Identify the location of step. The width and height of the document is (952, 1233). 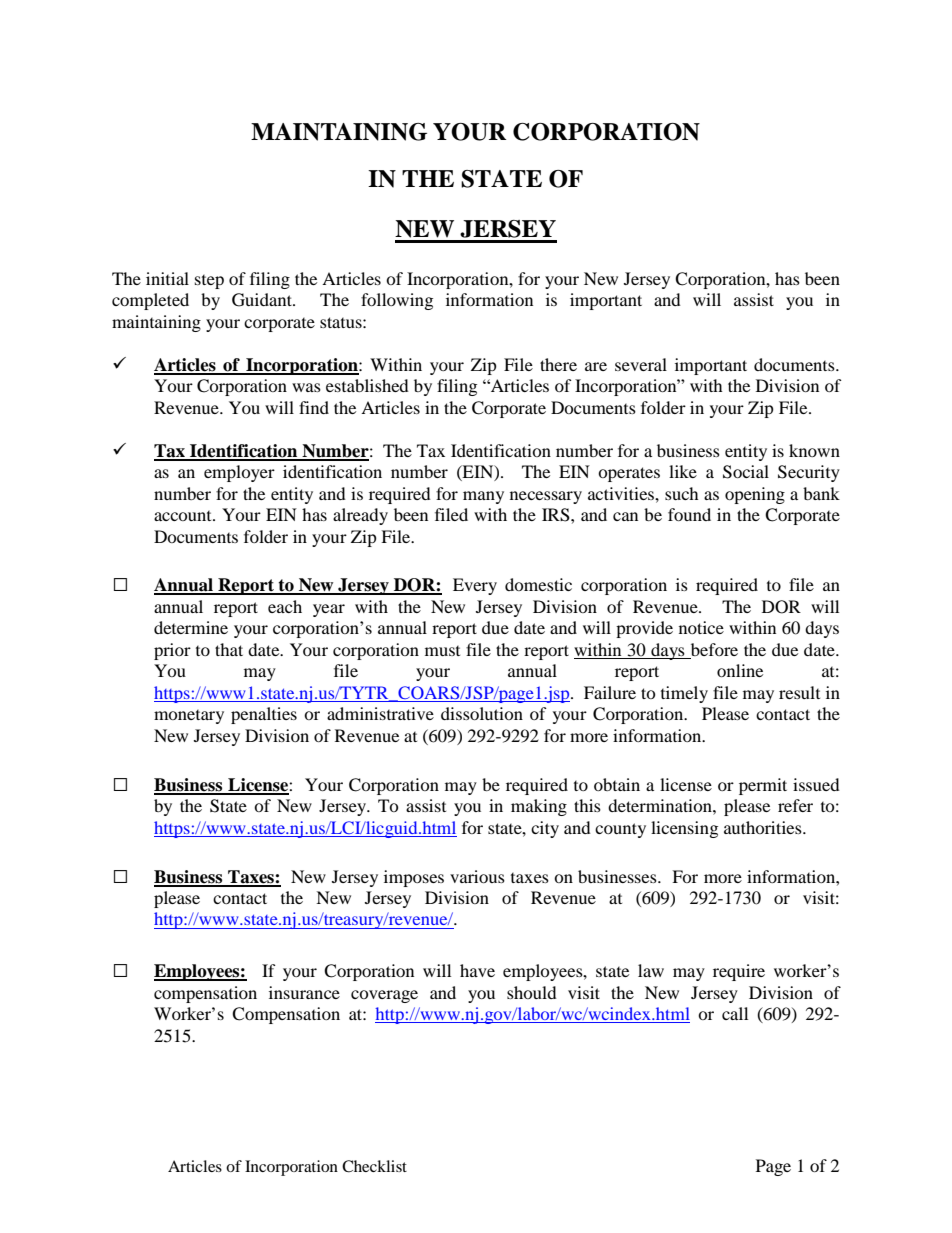
(209, 282).
